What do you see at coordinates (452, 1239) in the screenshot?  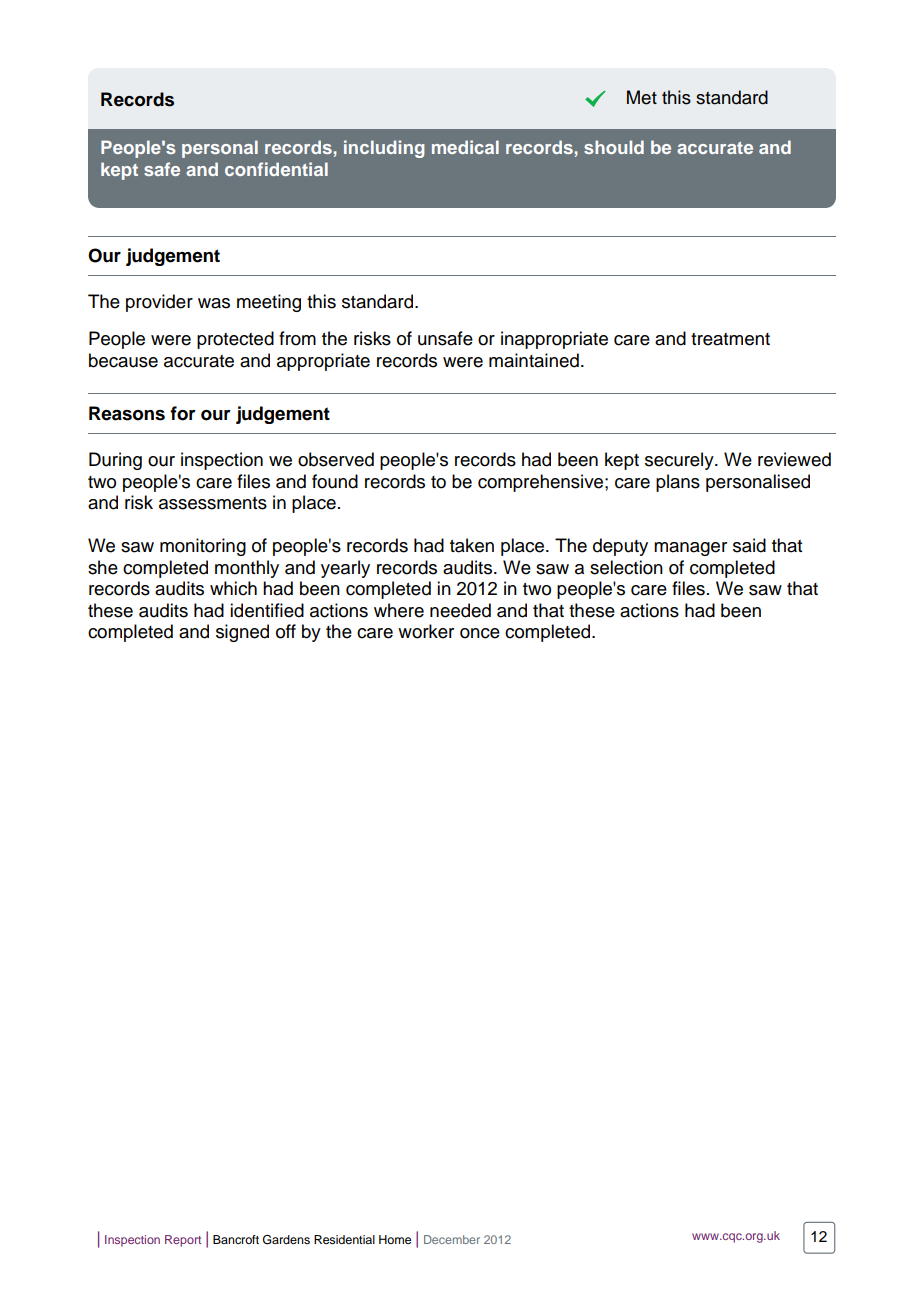 I see `December` at bounding box center [452, 1239].
